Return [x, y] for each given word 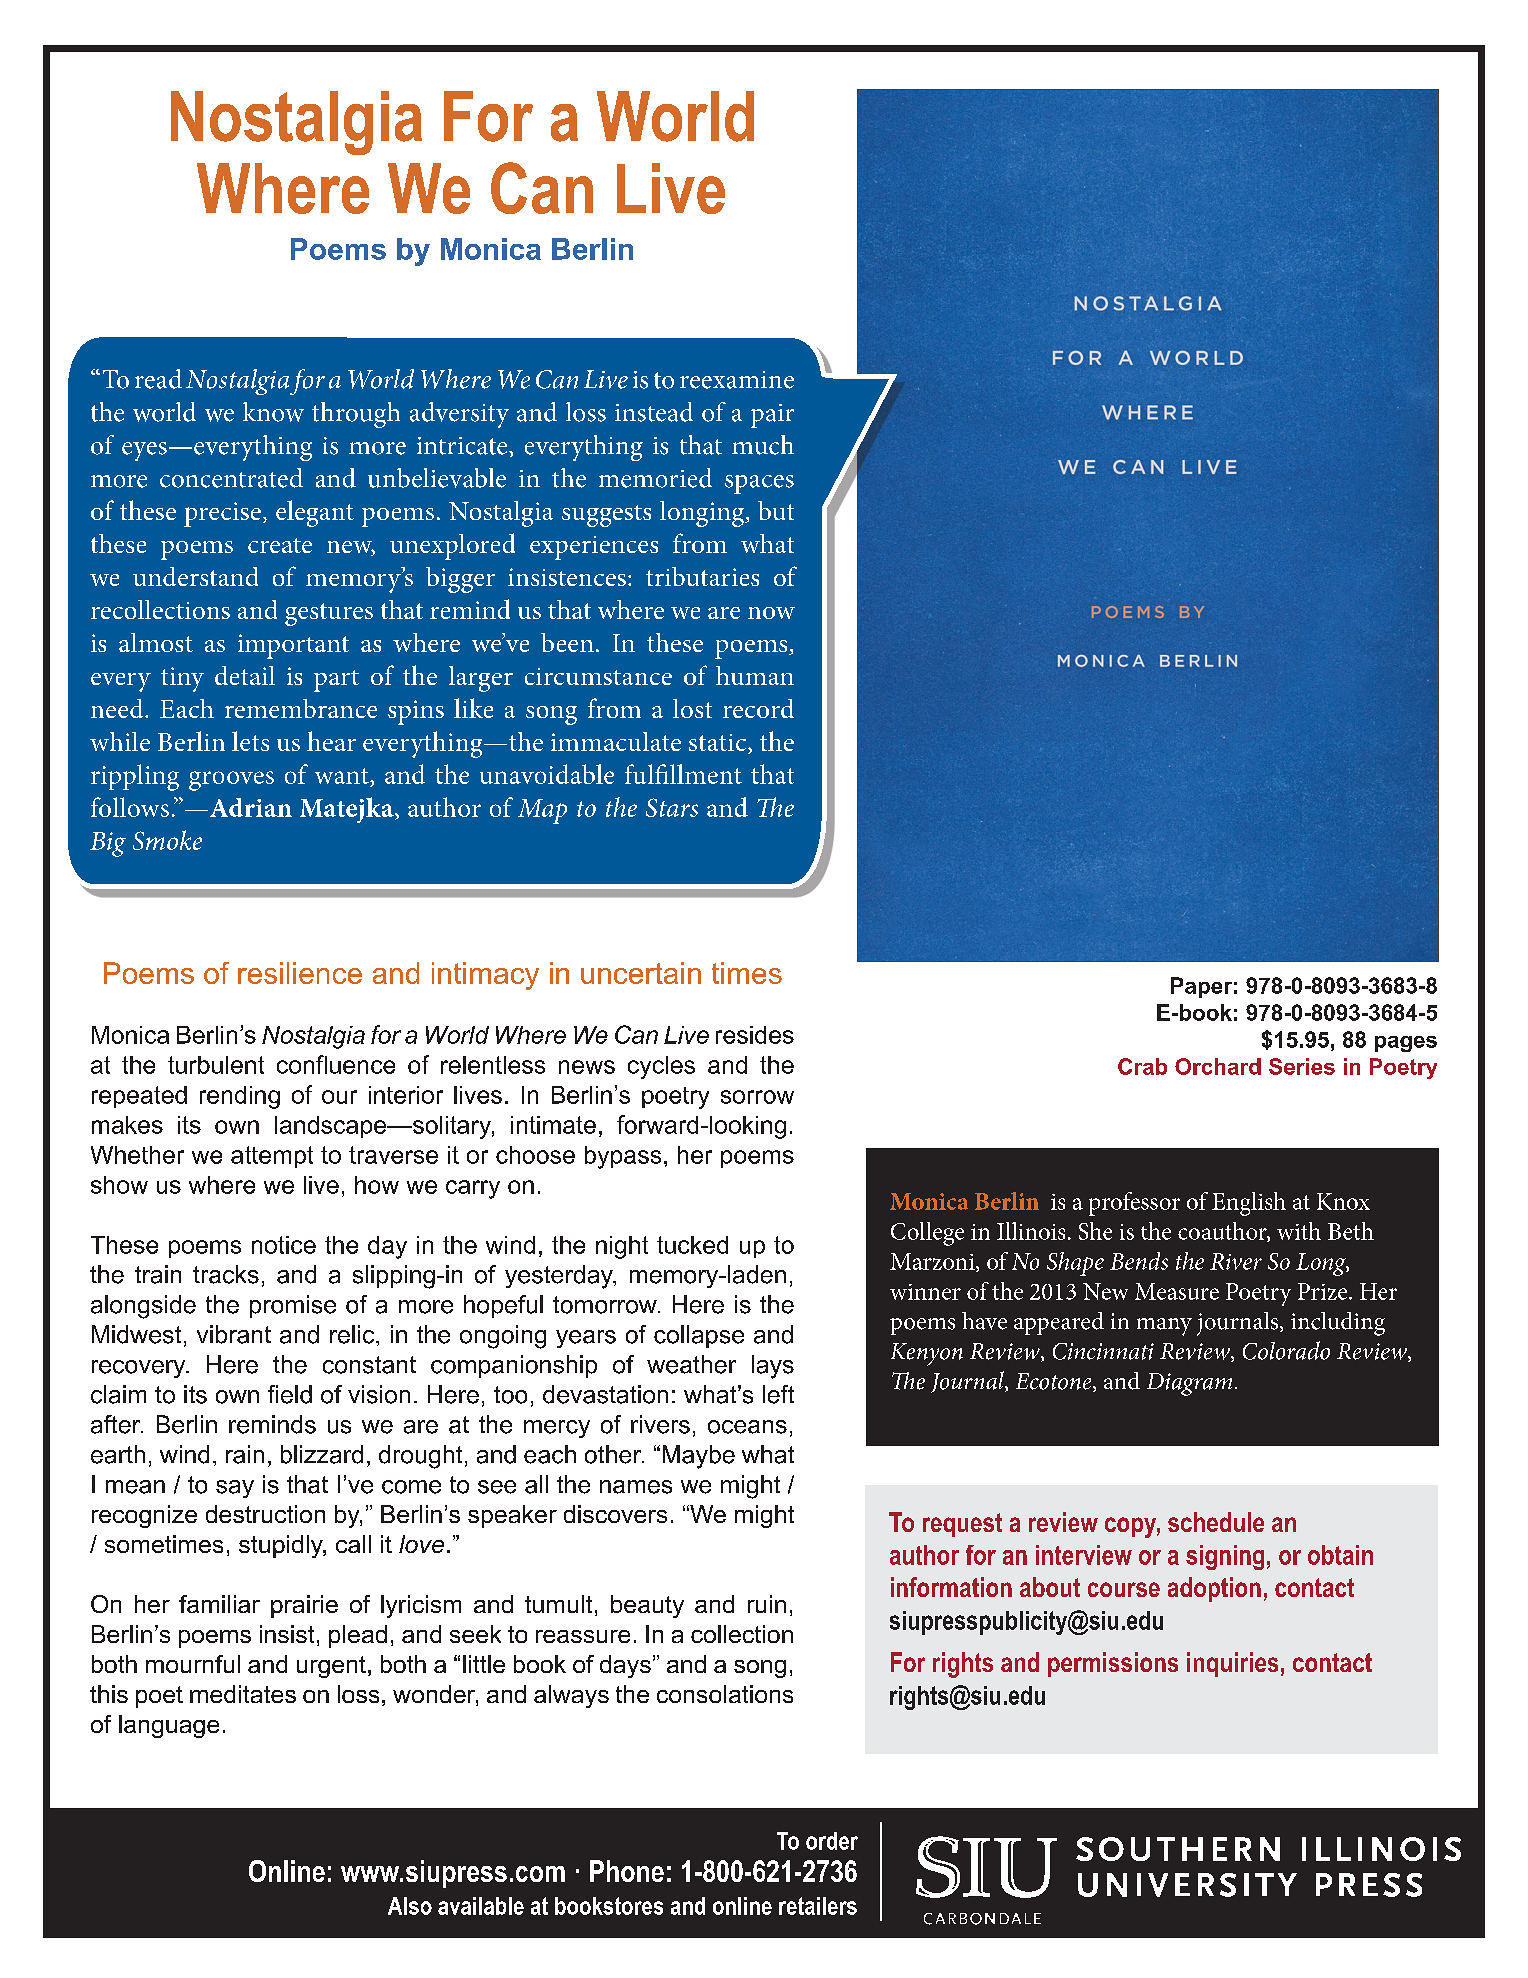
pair [772, 416]
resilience [300, 973]
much [763, 445]
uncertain [641, 973]
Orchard [1218, 1066]
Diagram [1189, 1384]
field [290, 1394]
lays [773, 1367]
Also [410, 1906]
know [273, 412]
